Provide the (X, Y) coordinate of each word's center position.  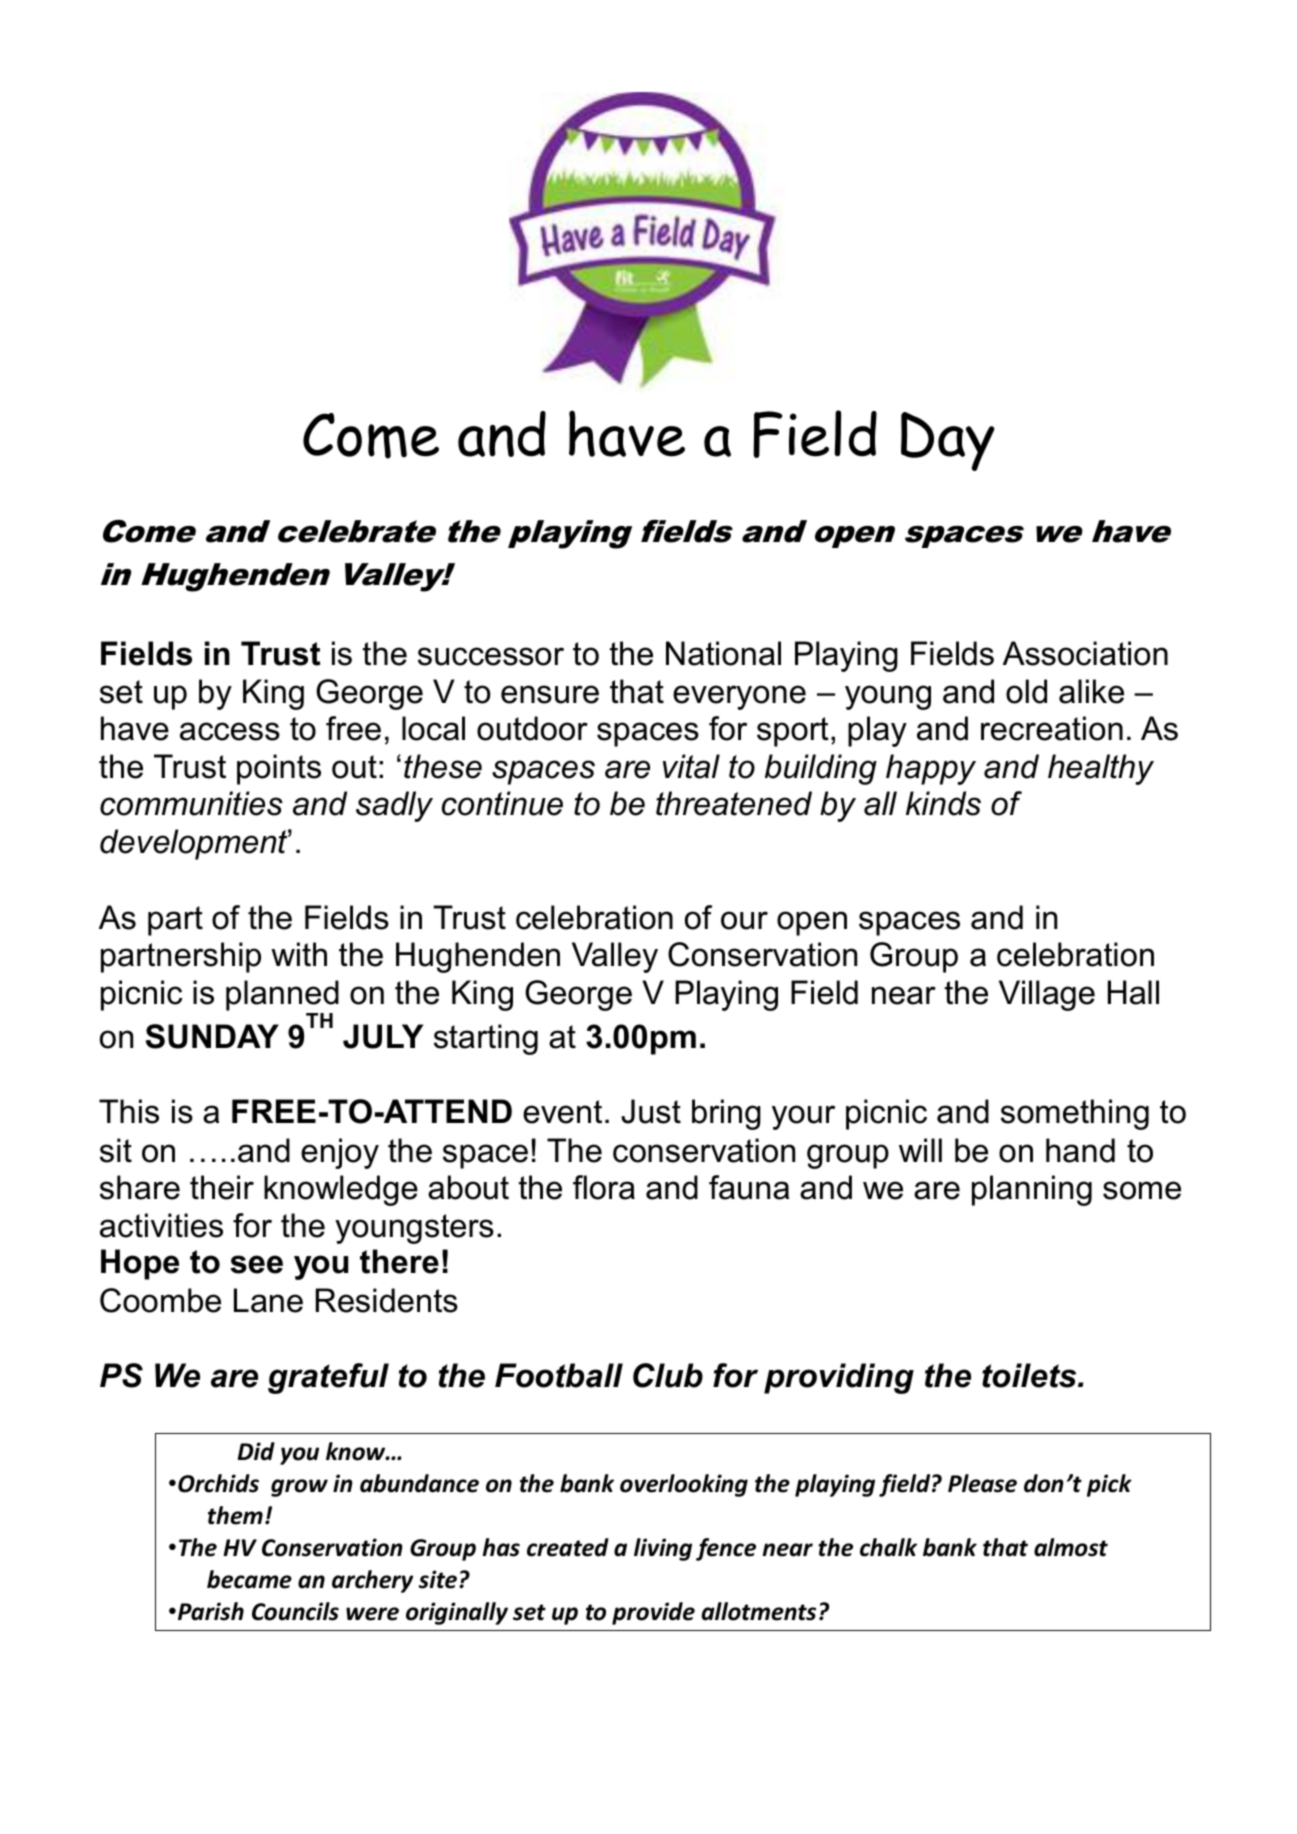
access (230, 731)
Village (1047, 995)
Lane (268, 1300)
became (249, 1579)
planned (282, 995)
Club (668, 1375)
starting (486, 1039)
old (1026, 691)
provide (653, 1613)
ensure (550, 694)
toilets (1030, 1375)
